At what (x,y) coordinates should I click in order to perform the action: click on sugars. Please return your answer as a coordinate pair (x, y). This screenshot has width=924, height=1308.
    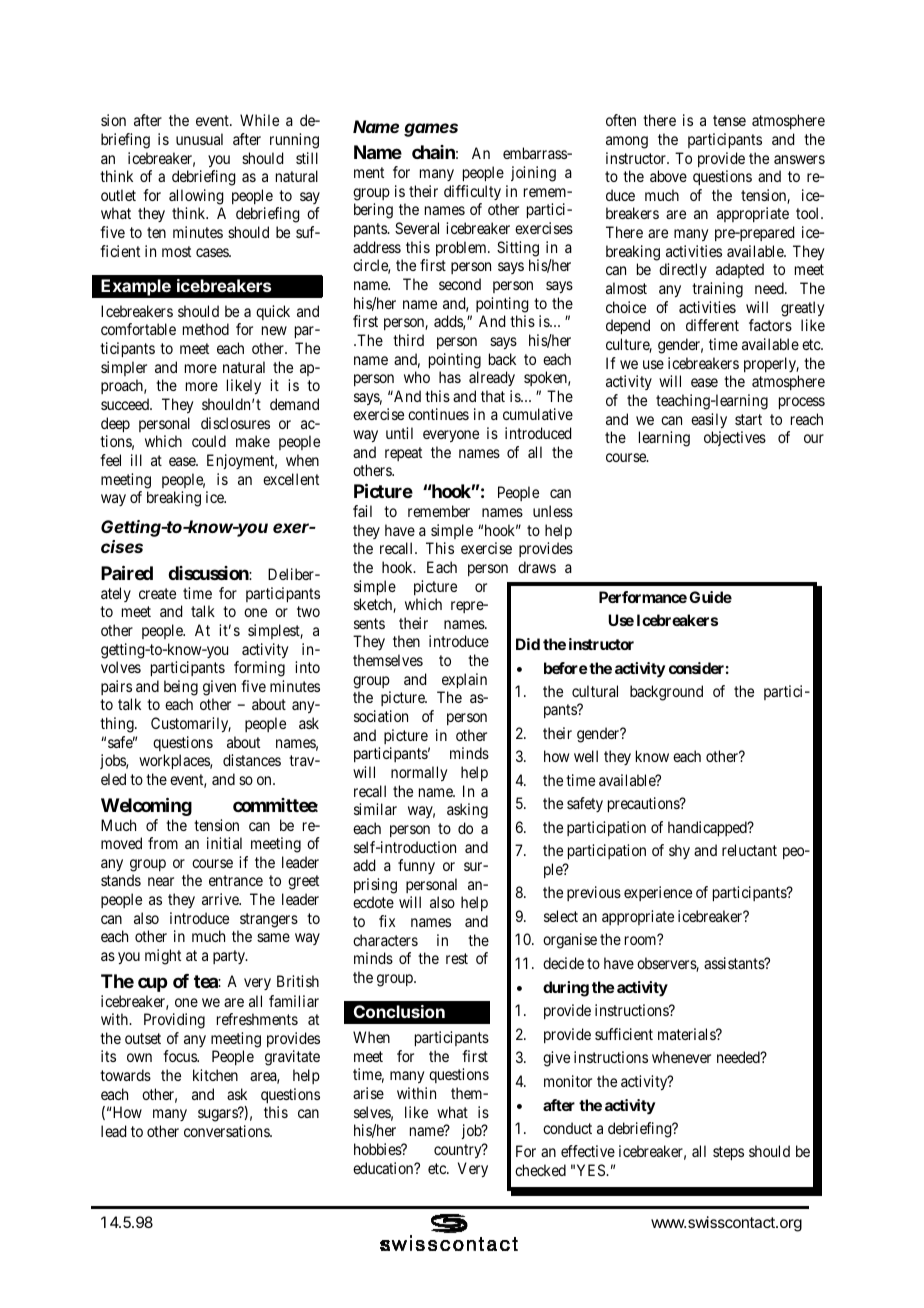
    Looking at the image, I should click on (218, 1115).
